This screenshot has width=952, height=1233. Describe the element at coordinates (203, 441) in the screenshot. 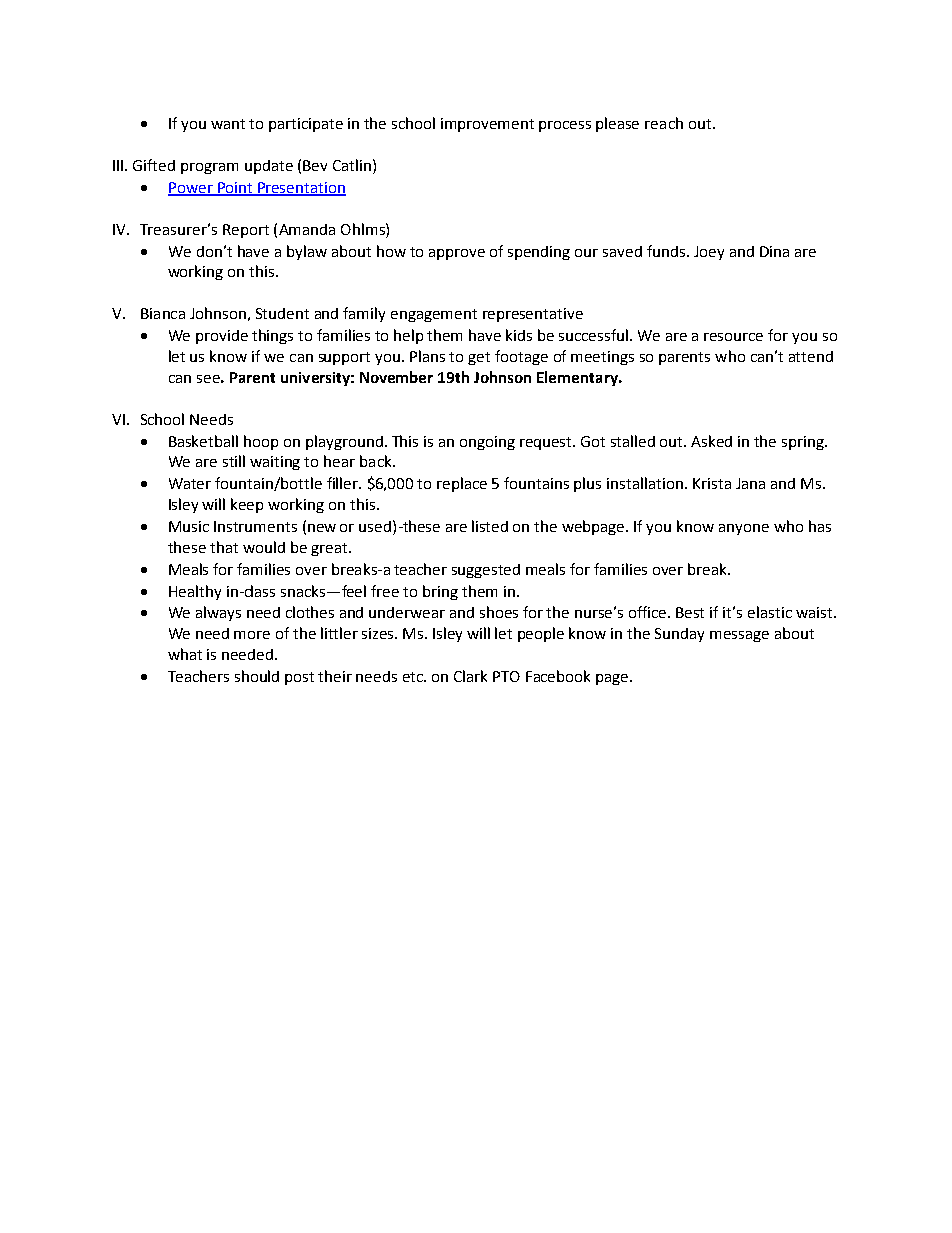

I see `Basketball` at that location.
